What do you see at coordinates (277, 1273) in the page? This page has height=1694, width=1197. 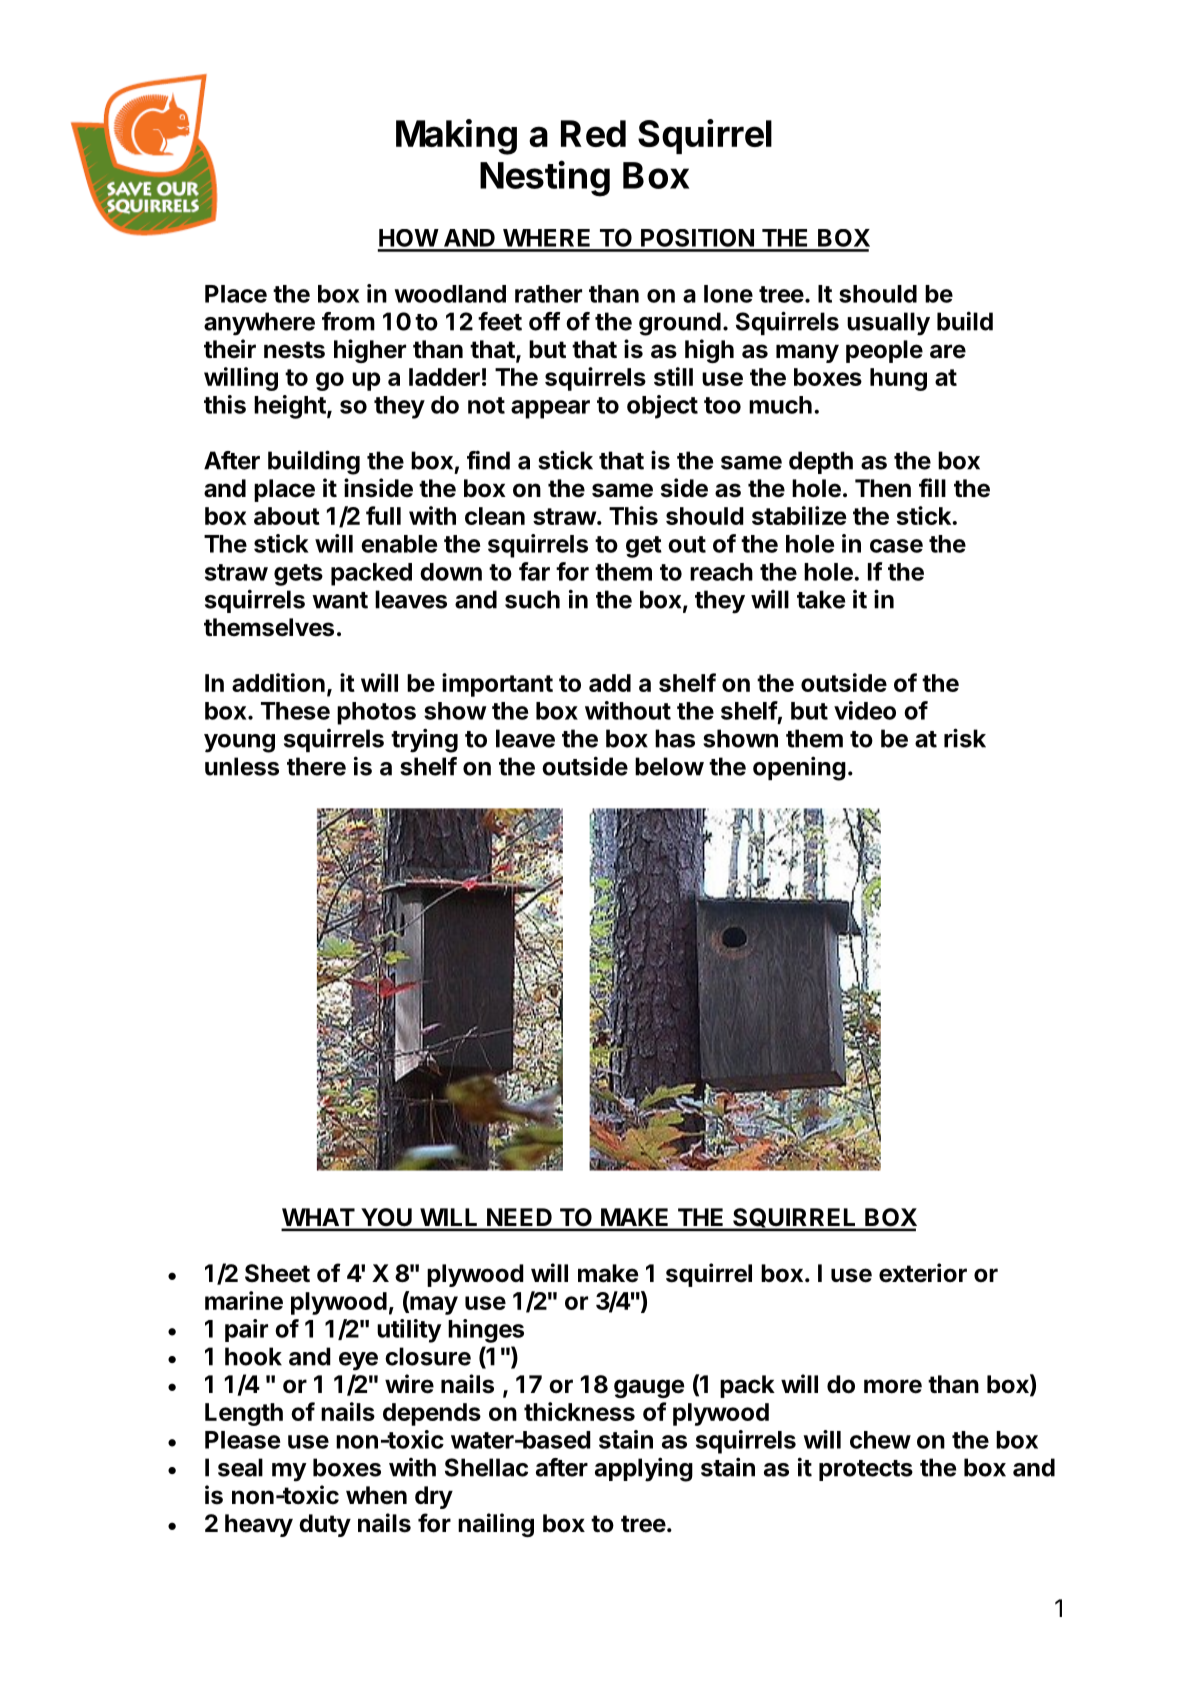 I see `Sheet` at bounding box center [277, 1273].
